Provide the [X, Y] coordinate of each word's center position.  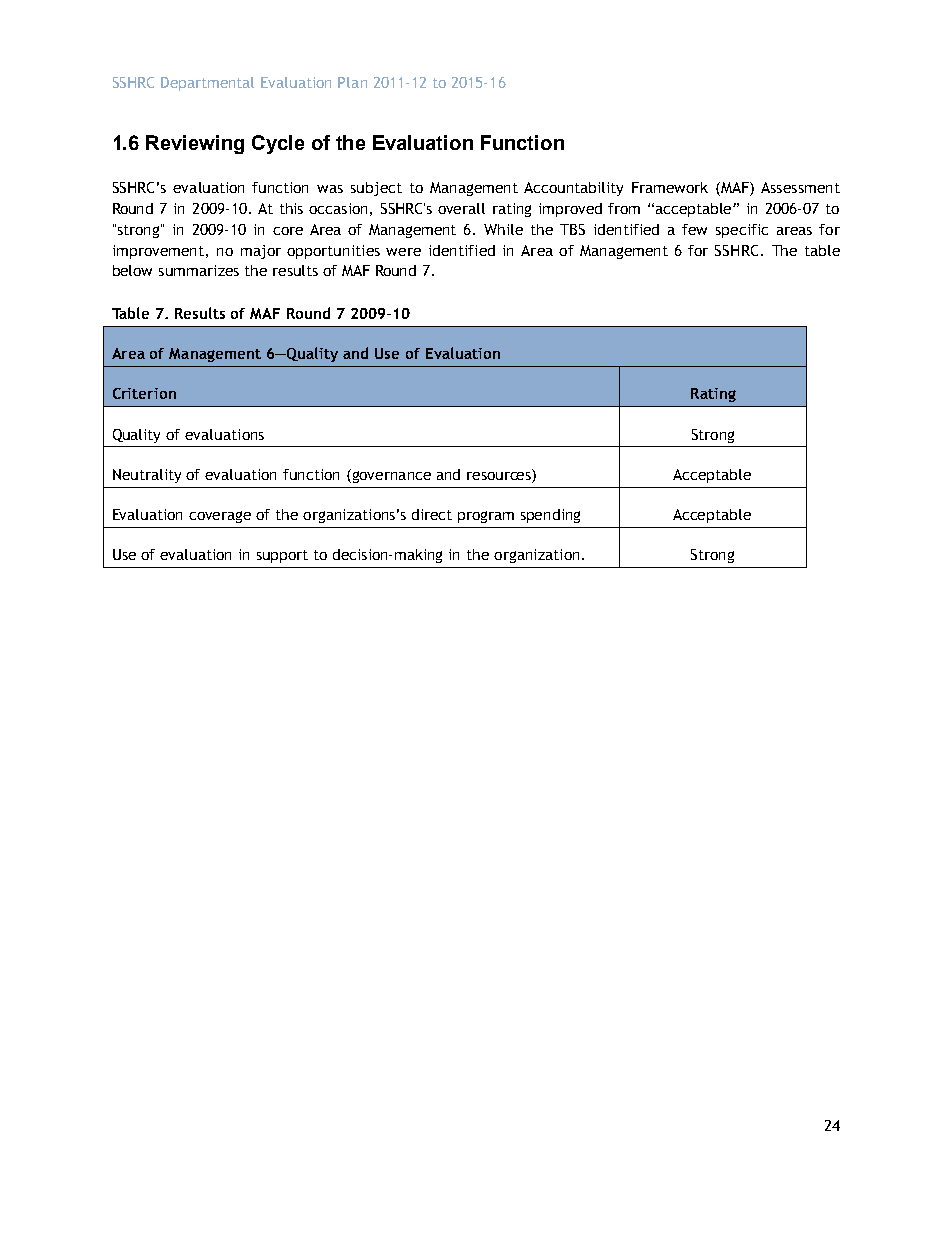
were [403, 252]
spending [550, 516]
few [694, 229]
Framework [670, 187]
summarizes [199, 270]
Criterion [144, 393]
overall [461, 208]
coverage [220, 517]
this [291, 208]
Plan [352, 82]
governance [390, 476]
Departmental [207, 84]
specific [742, 231]
